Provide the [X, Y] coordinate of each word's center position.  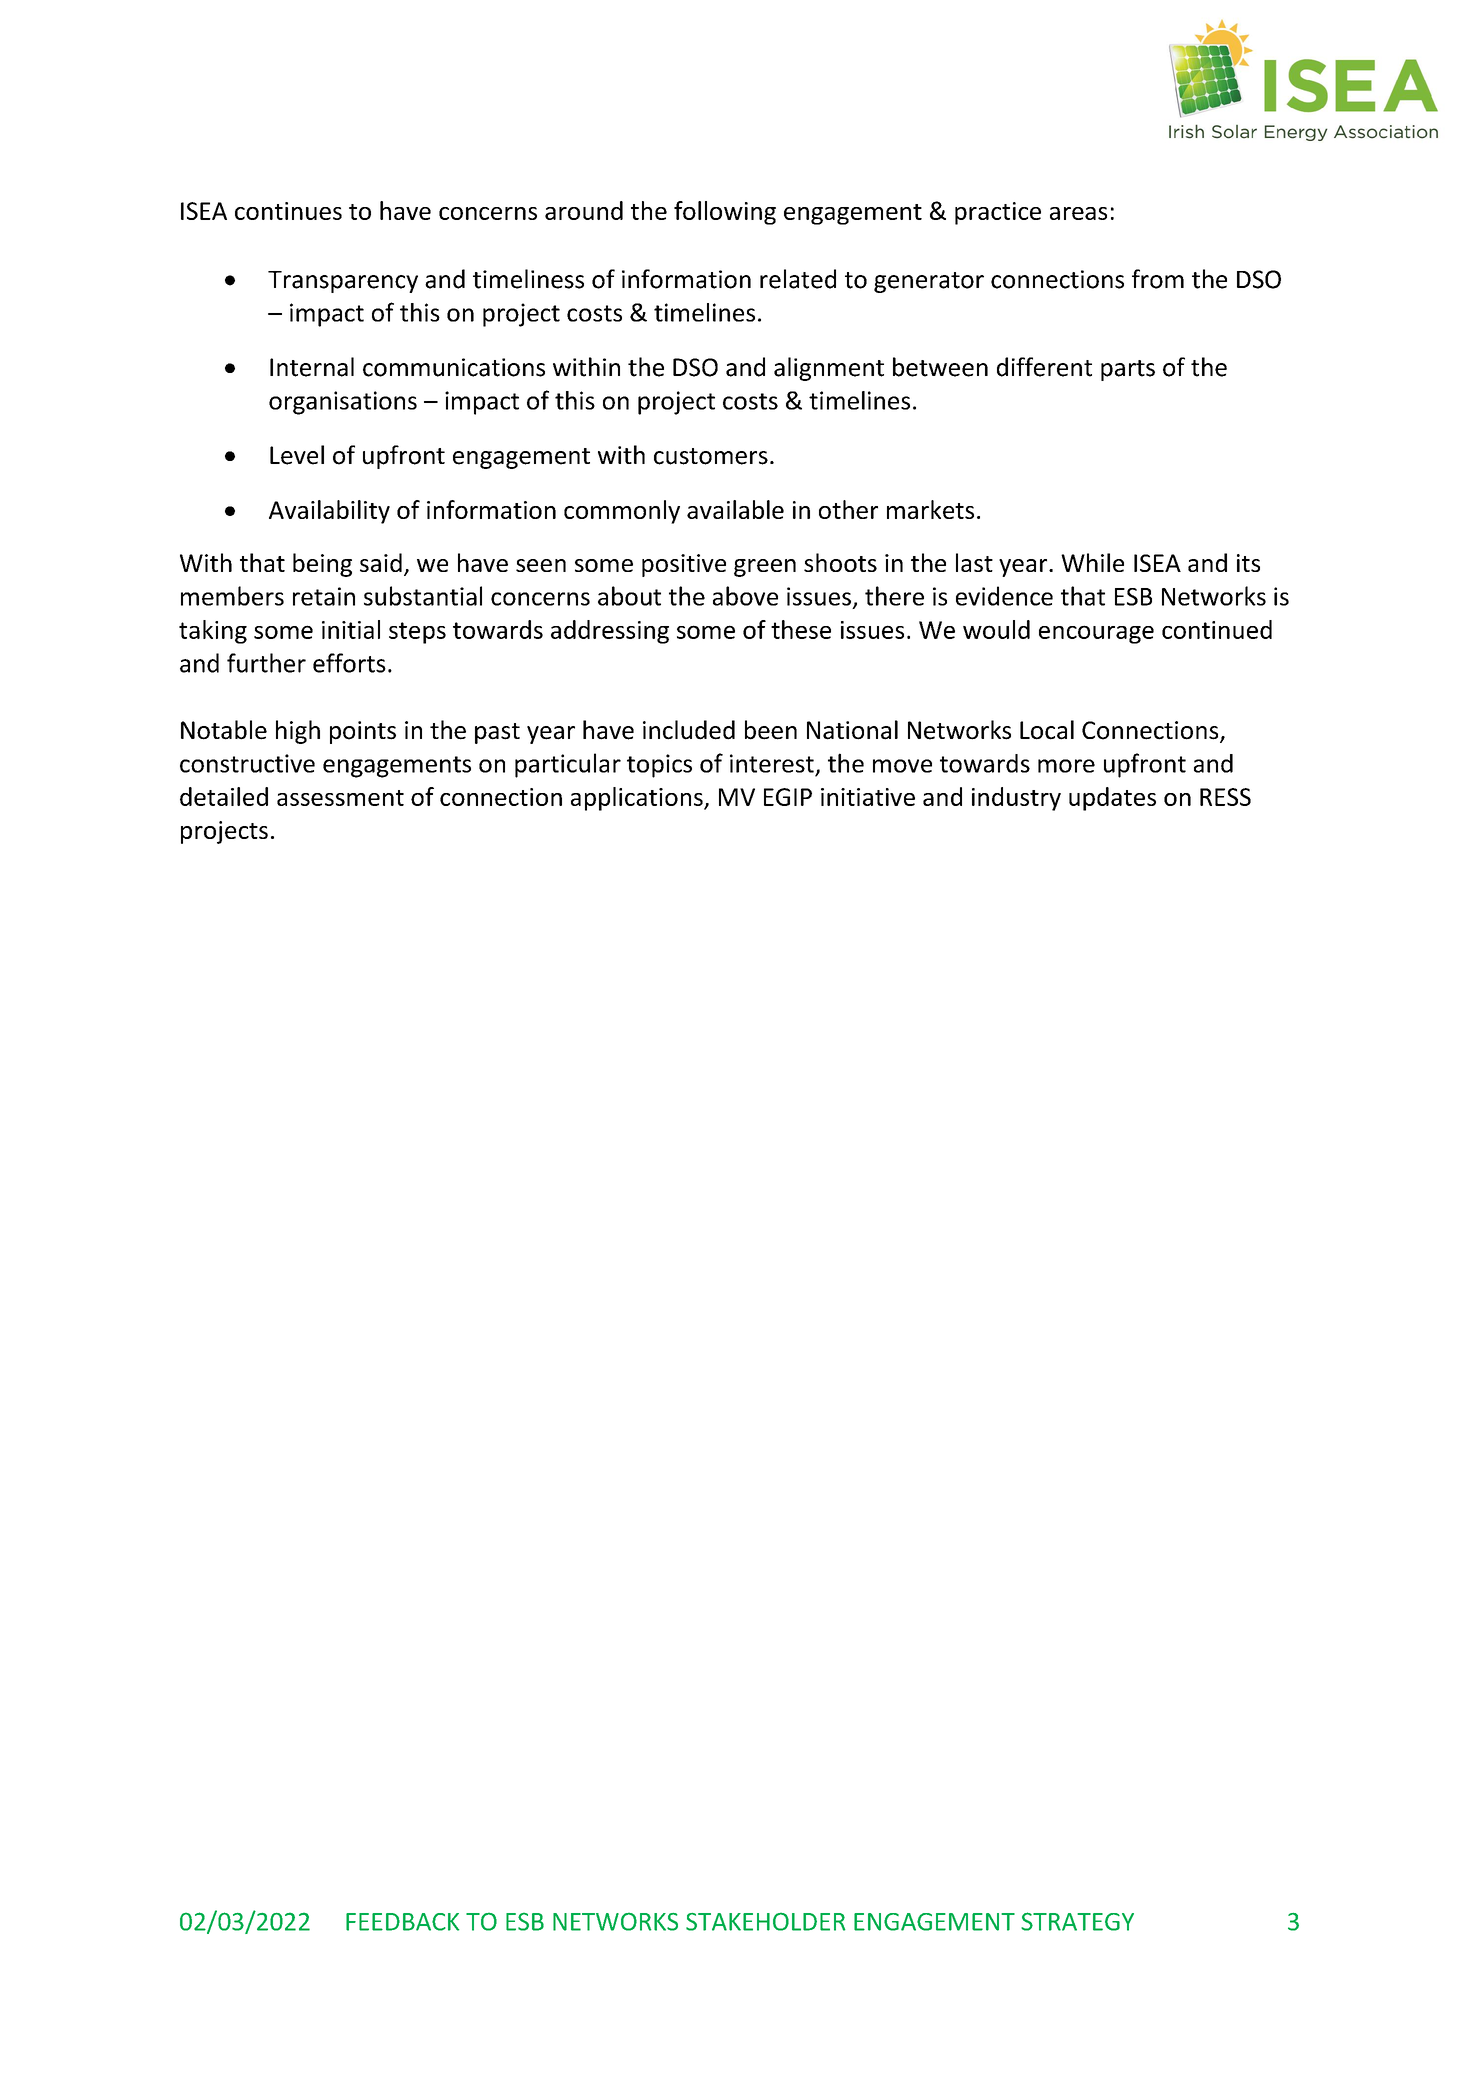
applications [638, 799]
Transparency [343, 282]
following [725, 213]
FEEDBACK [402, 1922]
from [1158, 279]
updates [1112, 799]
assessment [340, 798]
